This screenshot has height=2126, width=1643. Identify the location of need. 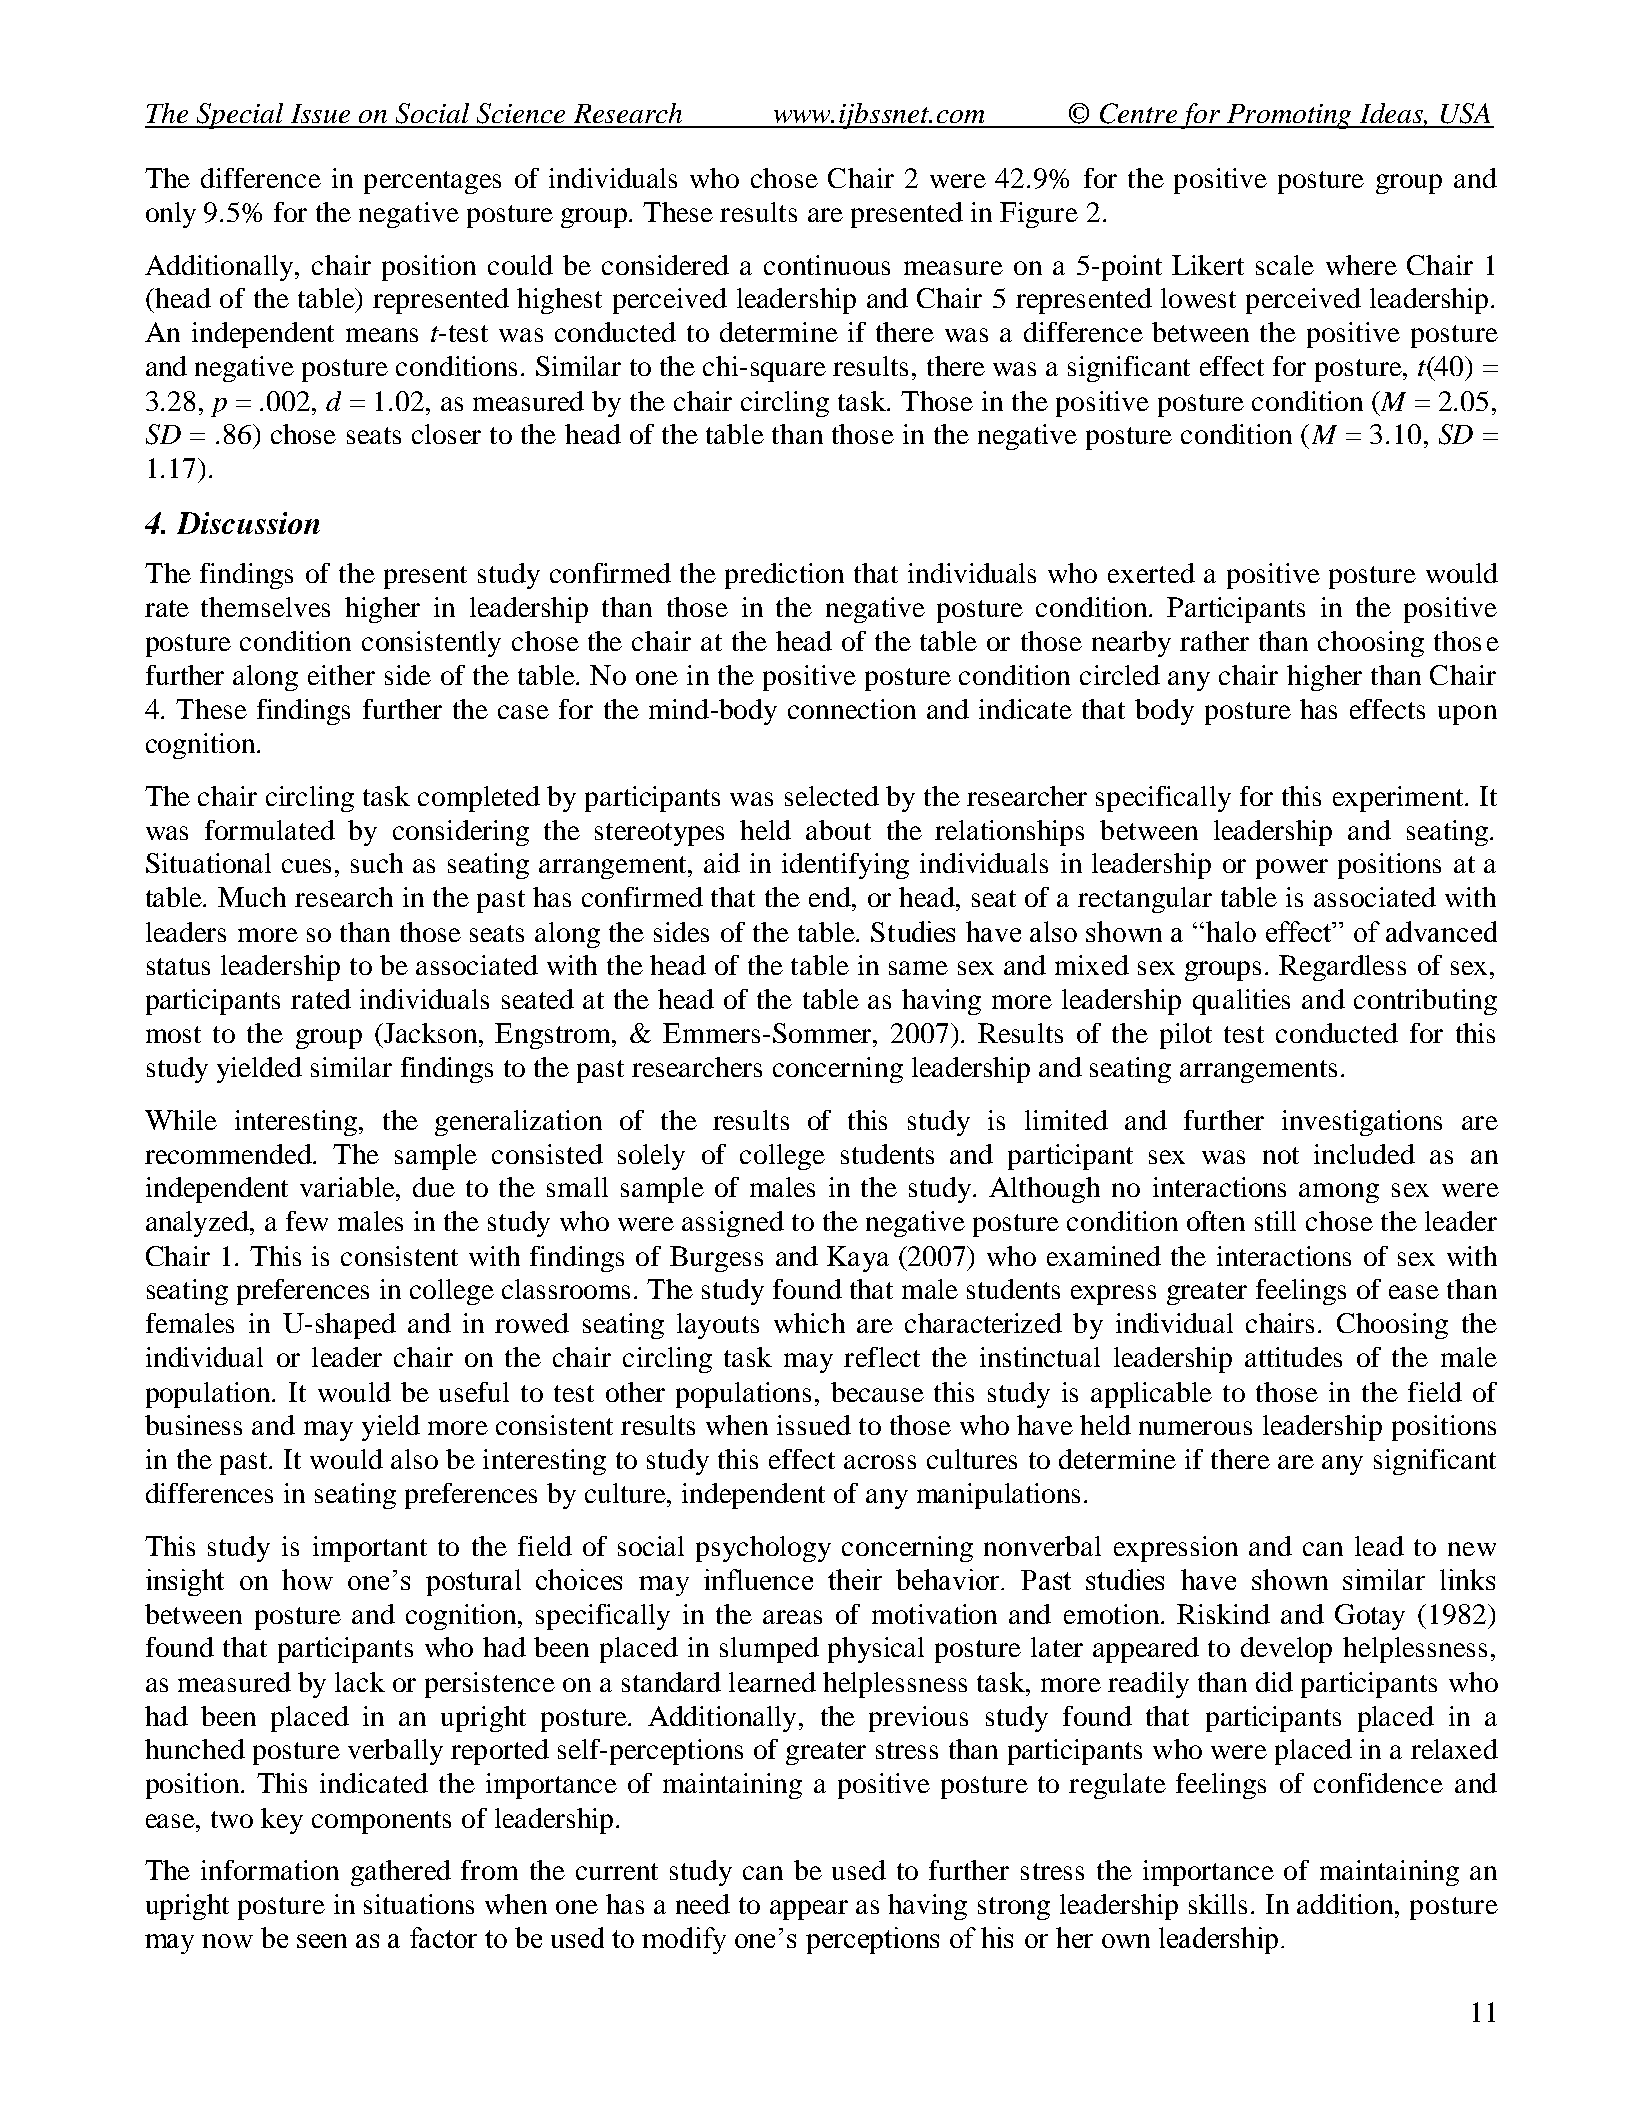
(703, 1904).
